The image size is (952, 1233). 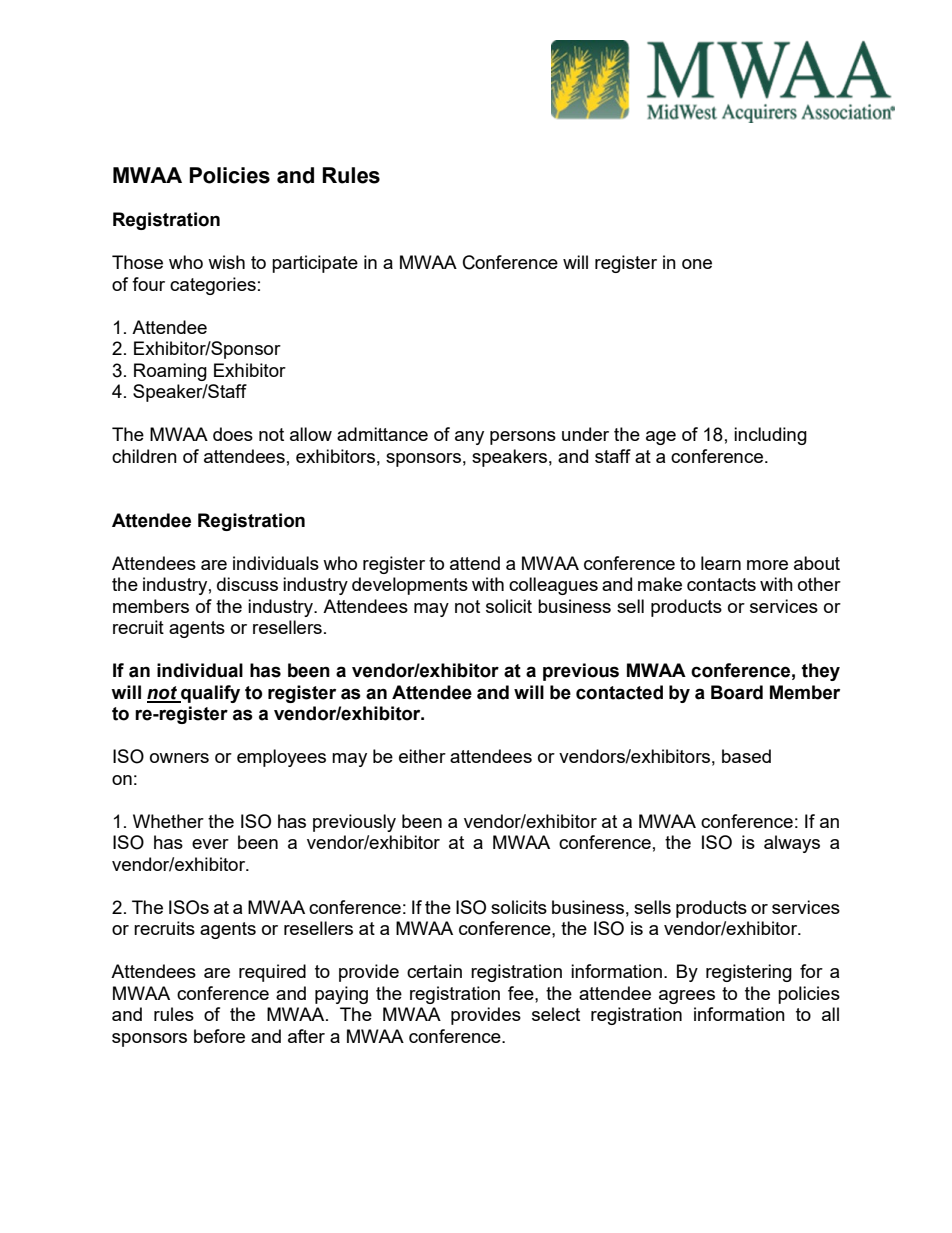 What do you see at coordinates (247, 584) in the page?
I see `discuss` at bounding box center [247, 584].
